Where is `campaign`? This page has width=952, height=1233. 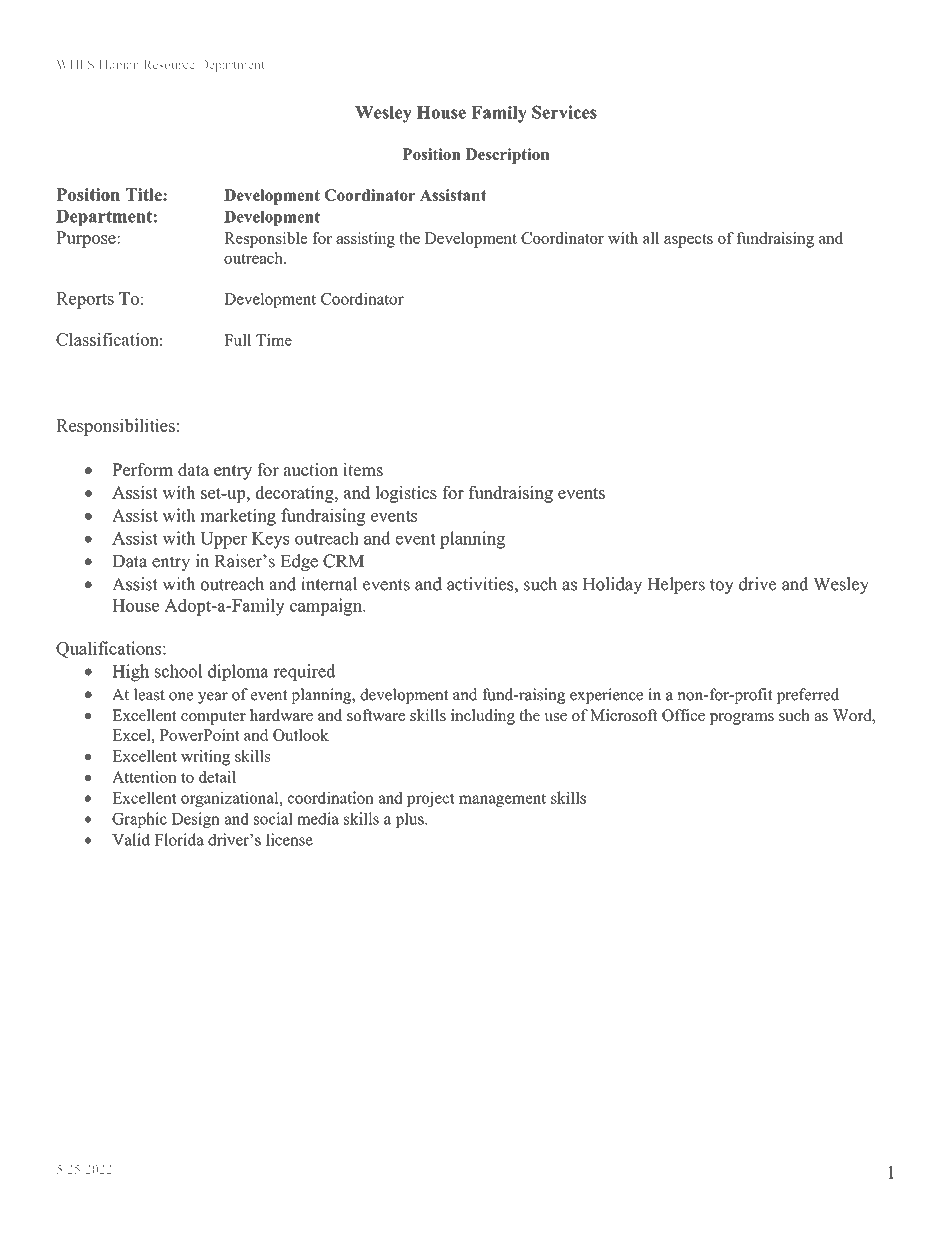
campaign is located at coordinates (327, 607).
